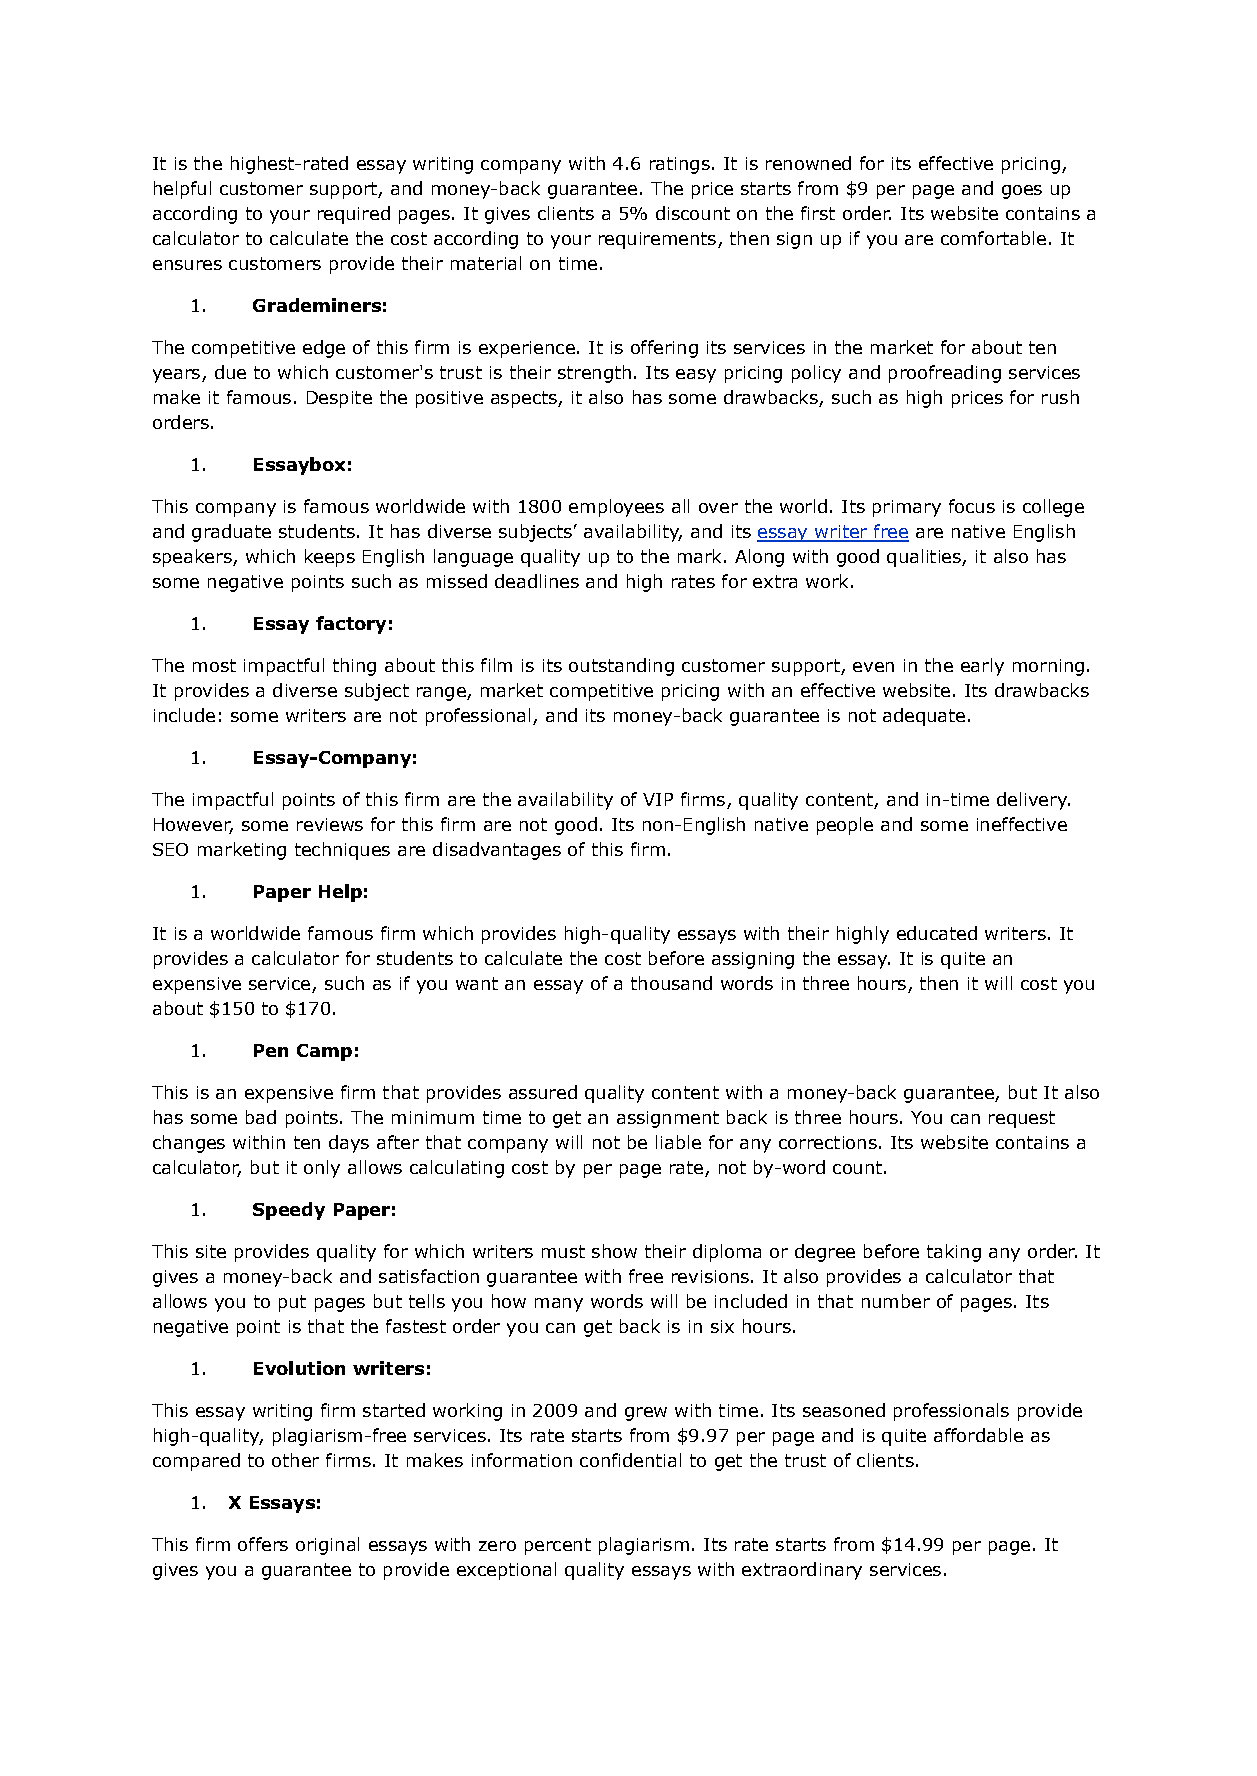  Describe the element at coordinates (993, 238) in the screenshot. I see `comfortable` at that location.
